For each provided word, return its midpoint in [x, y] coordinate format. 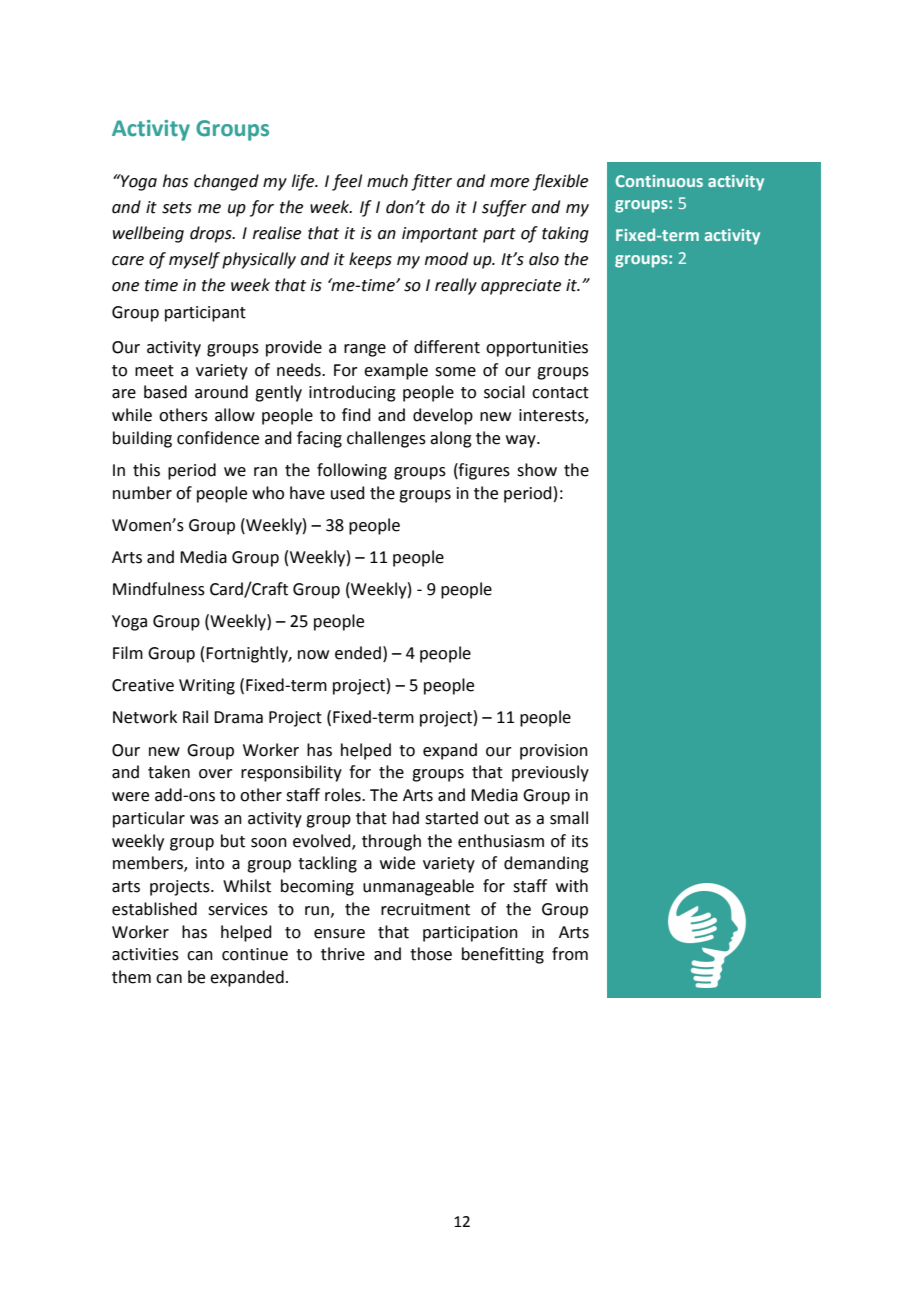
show [537, 470]
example [396, 371]
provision [554, 752]
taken [169, 772]
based [165, 392]
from [570, 954]
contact [560, 393]
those [431, 954]
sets [177, 208]
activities [145, 954]
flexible [560, 182]
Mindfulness [159, 589]
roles [344, 795]
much [387, 181]
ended [358, 653]
